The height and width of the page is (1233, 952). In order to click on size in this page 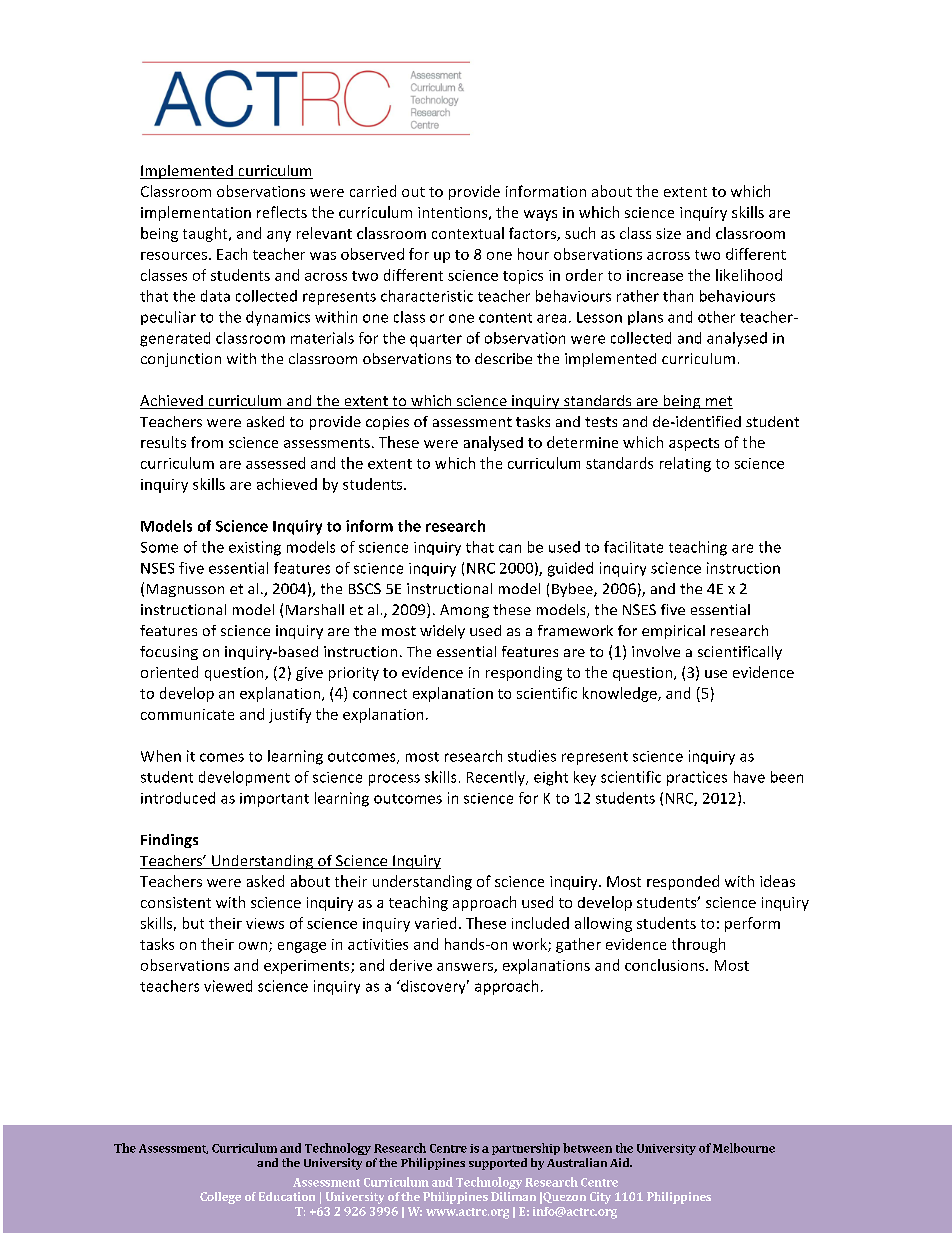, I will do `click(668, 233)`.
